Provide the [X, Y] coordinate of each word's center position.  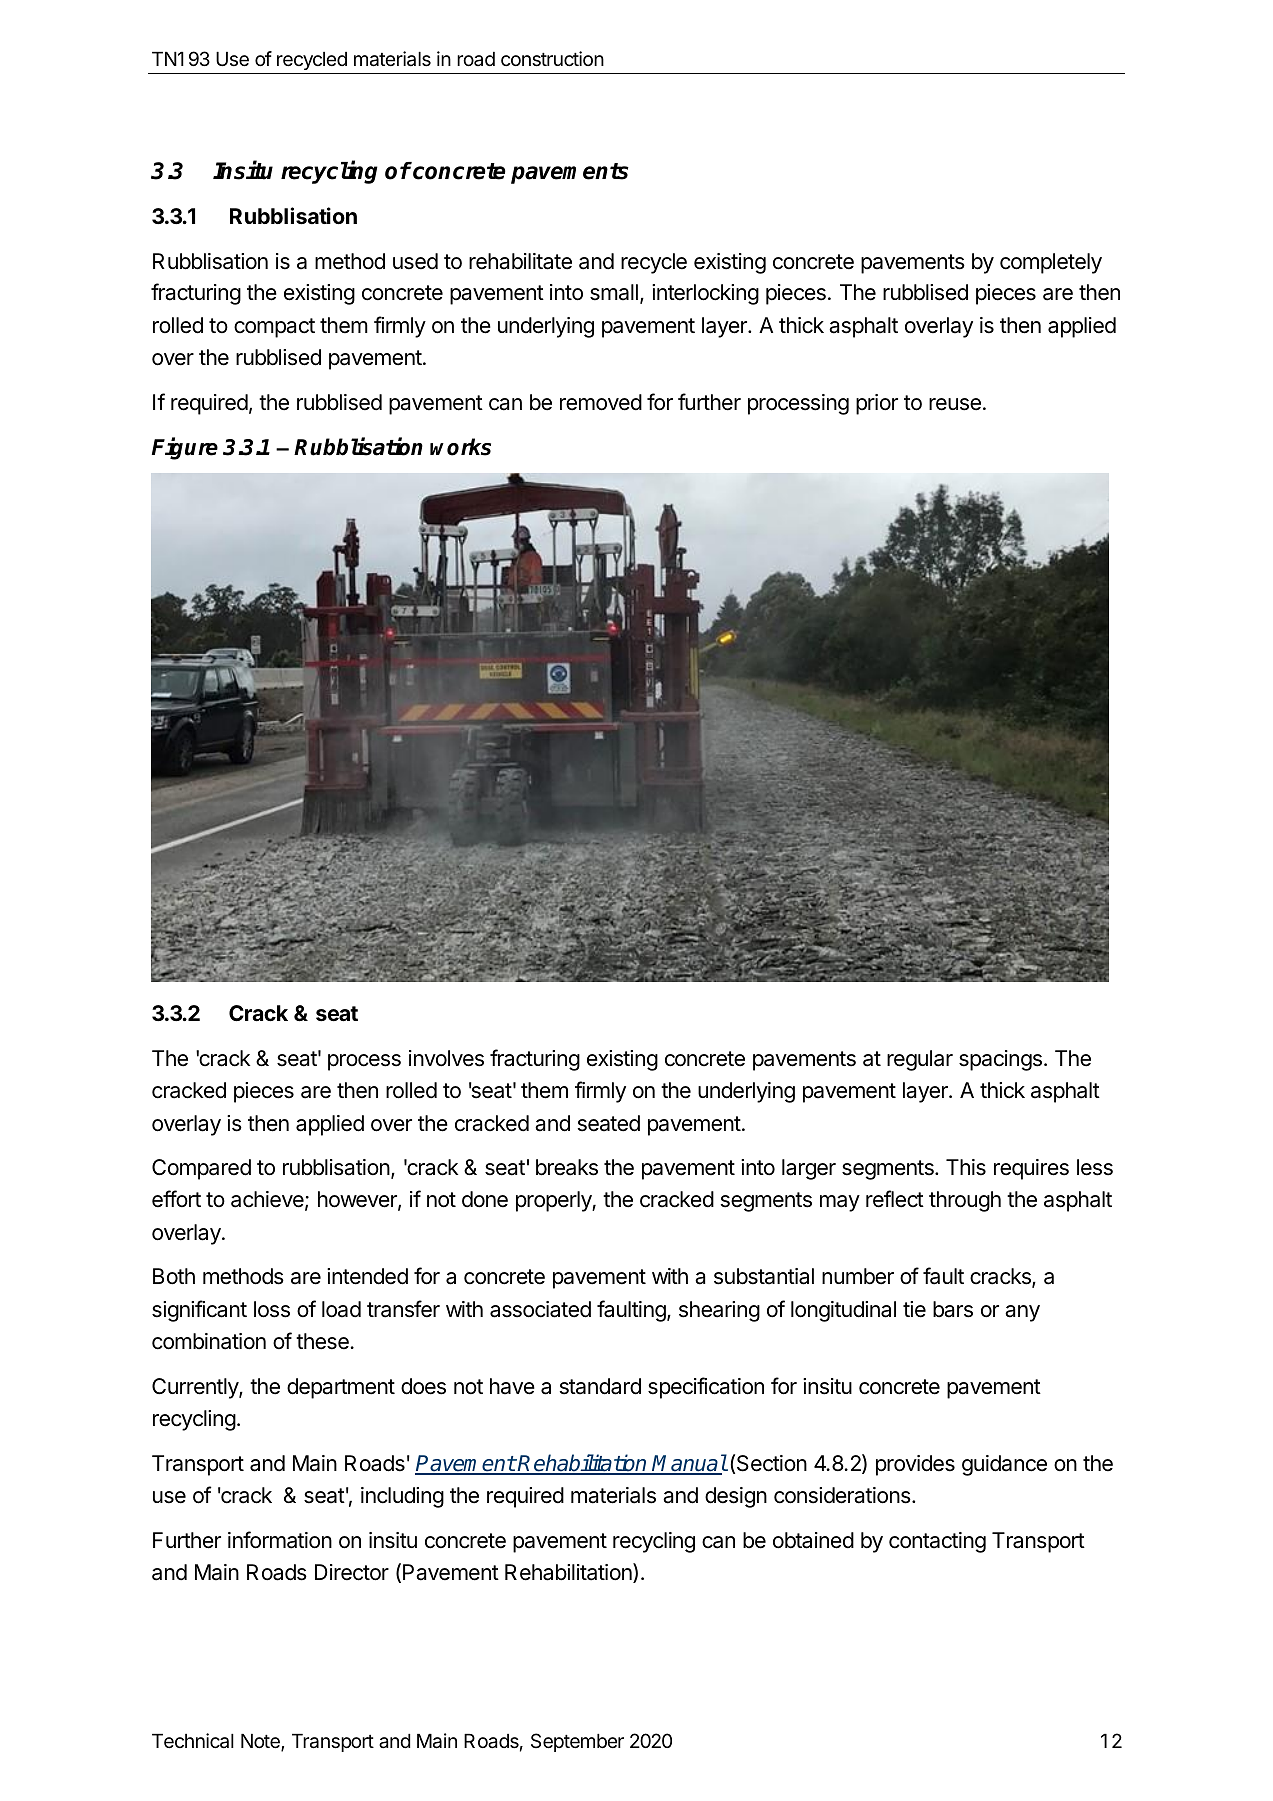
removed [601, 402]
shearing [719, 1311]
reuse [955, 404]
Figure [185, 448]
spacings [1000, 1060]
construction [552, 59]
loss [272, 1309]
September [577, 1742]
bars [953, 1309]
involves [446, 1058]
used [415, 261]
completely [1051, 263]
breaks [567, 1167]
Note [261, 1742]
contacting [937, 1542]
